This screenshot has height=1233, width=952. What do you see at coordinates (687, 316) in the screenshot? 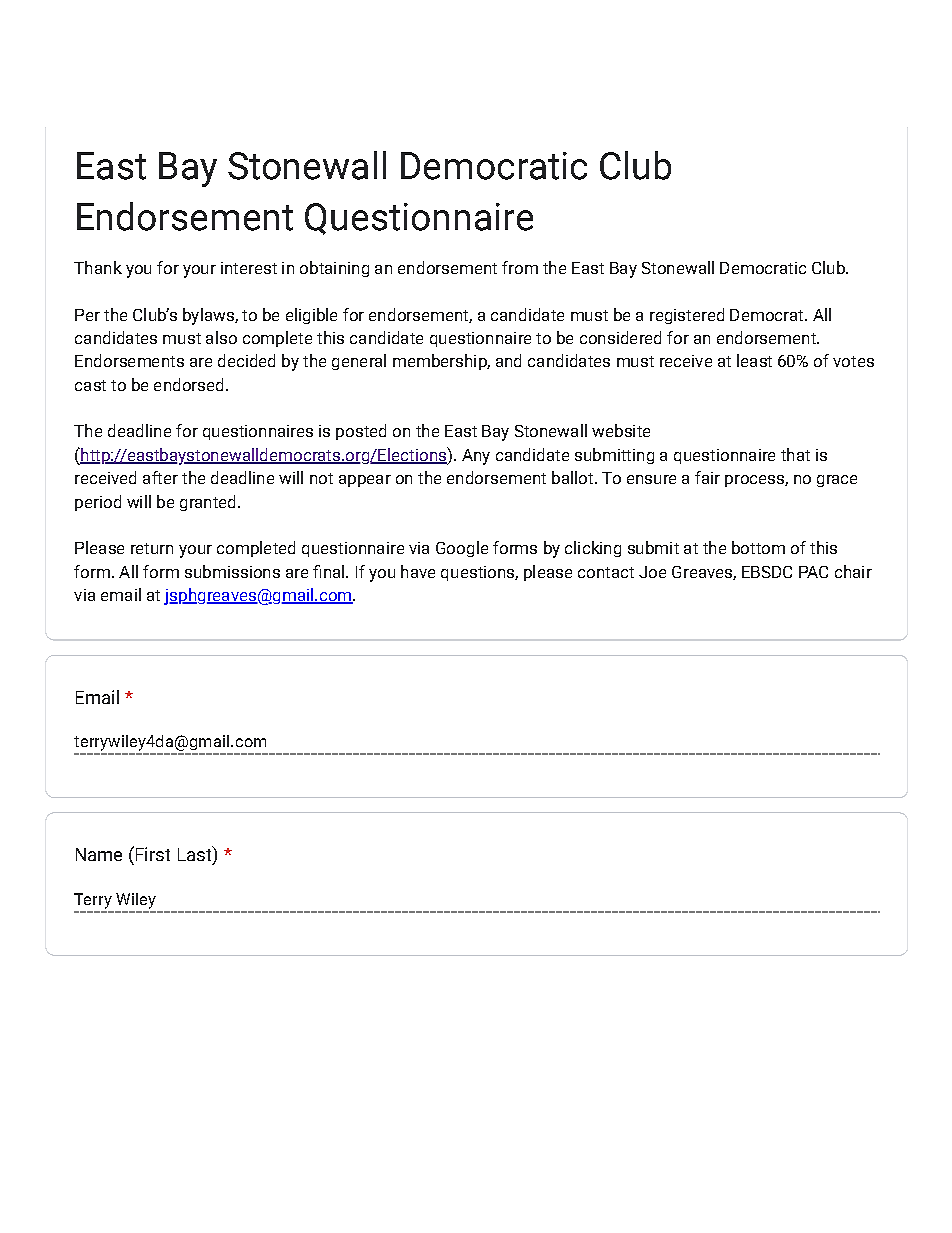
I see `registered` at bounding box center [687, 316].
